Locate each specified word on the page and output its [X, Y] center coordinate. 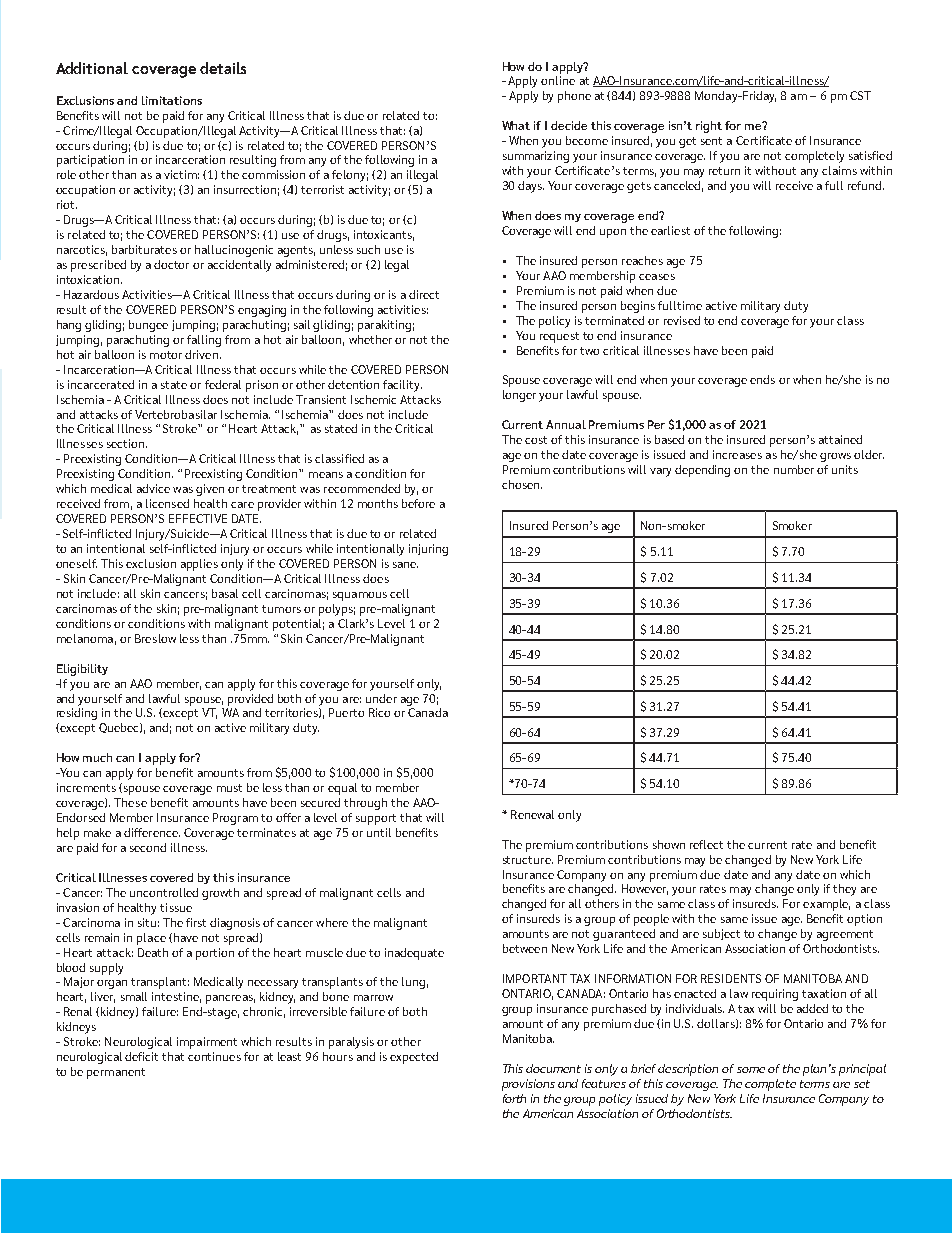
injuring [428, 550]
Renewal [532, 814]
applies [199, 565]
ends [762, 379]
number [794, 469]
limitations [172, 100]
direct [424, 294]
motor [166, 355]
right [709, 127]
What [516, 125]
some [751, 1070]
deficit [141, 1056]
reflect [706, 844]
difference [152, 832]
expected [414, 1058]
